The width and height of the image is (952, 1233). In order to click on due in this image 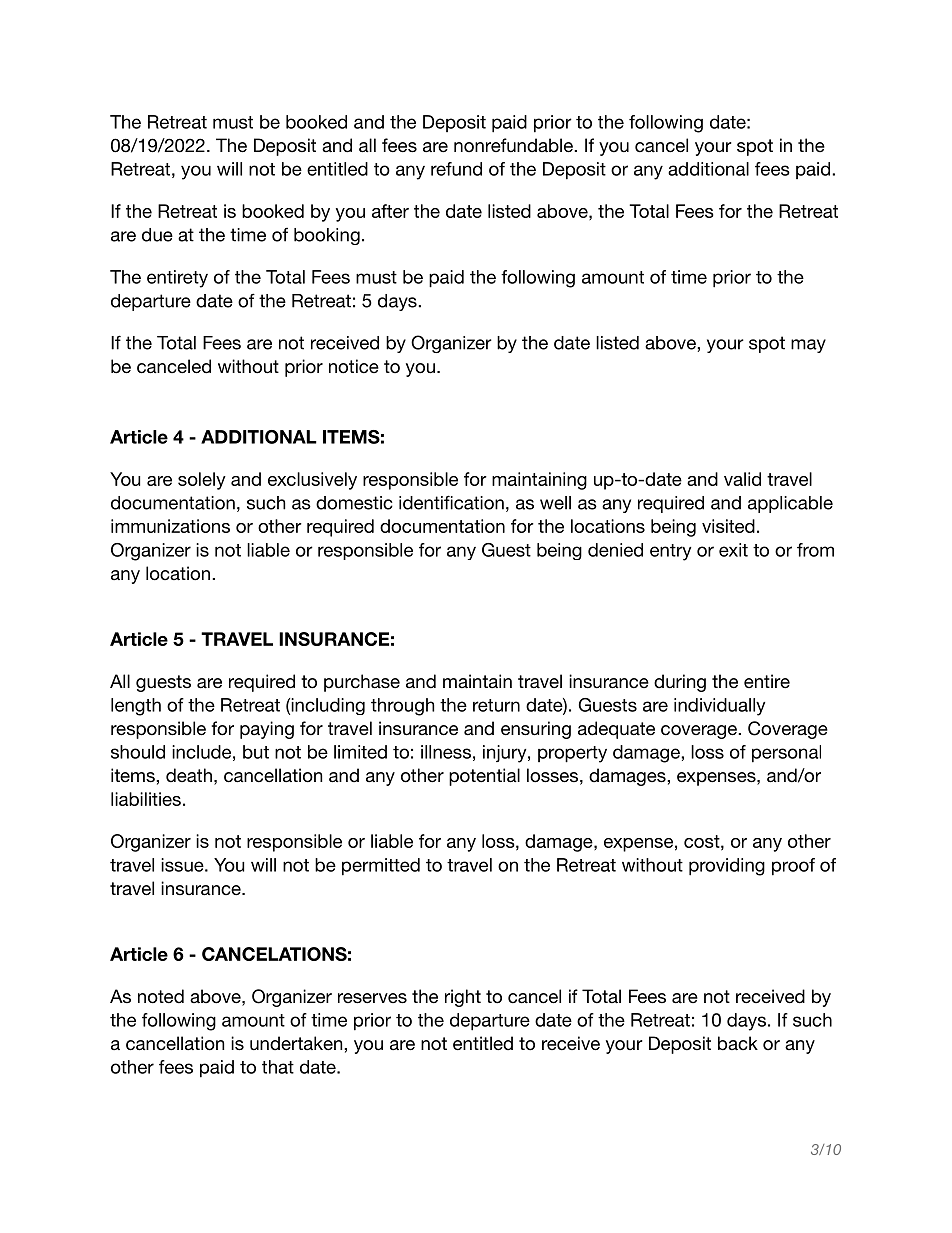, I will do `click(157, 235)`.
